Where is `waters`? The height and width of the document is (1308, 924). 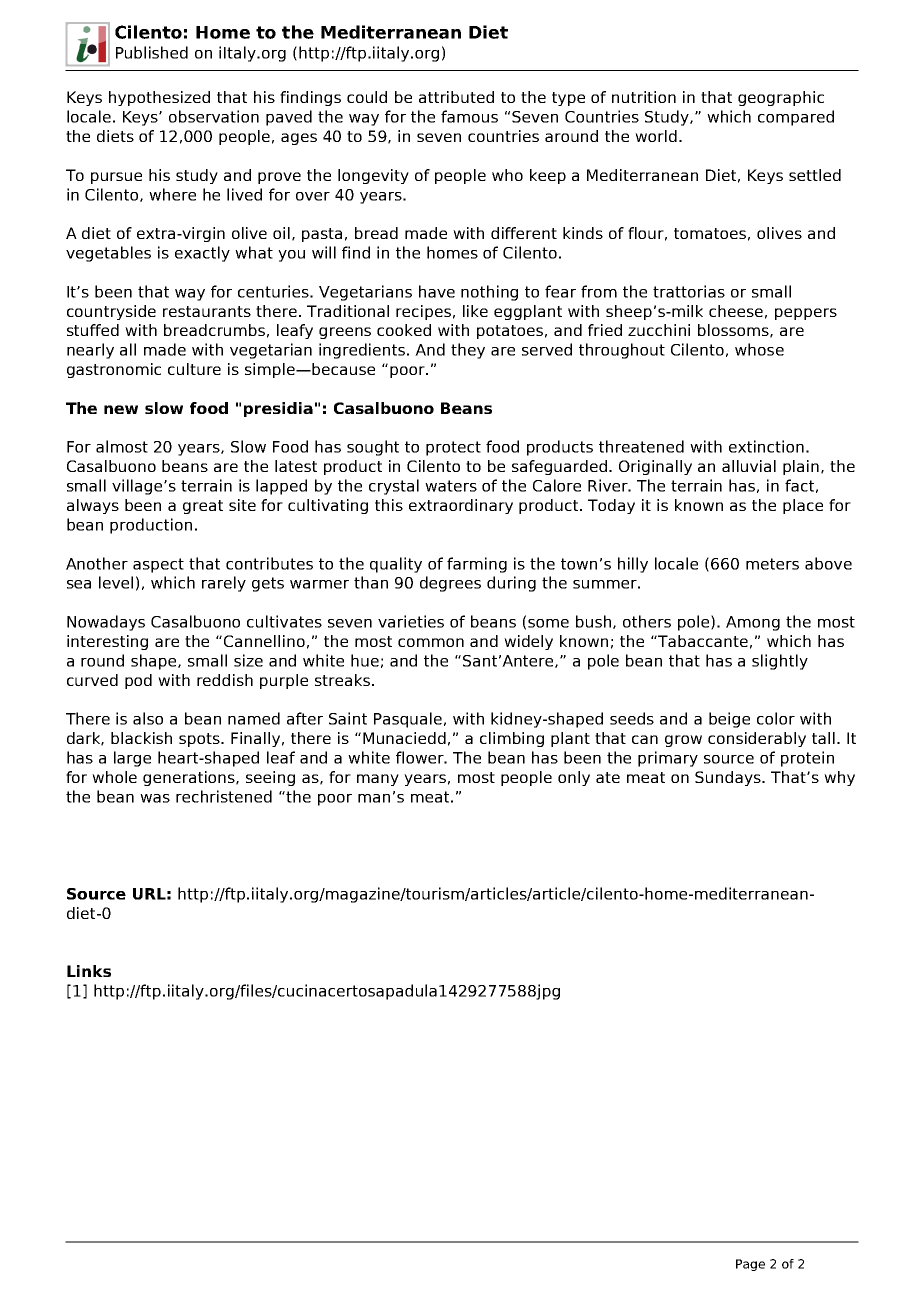
waters is located at coordinates (451, 486).
